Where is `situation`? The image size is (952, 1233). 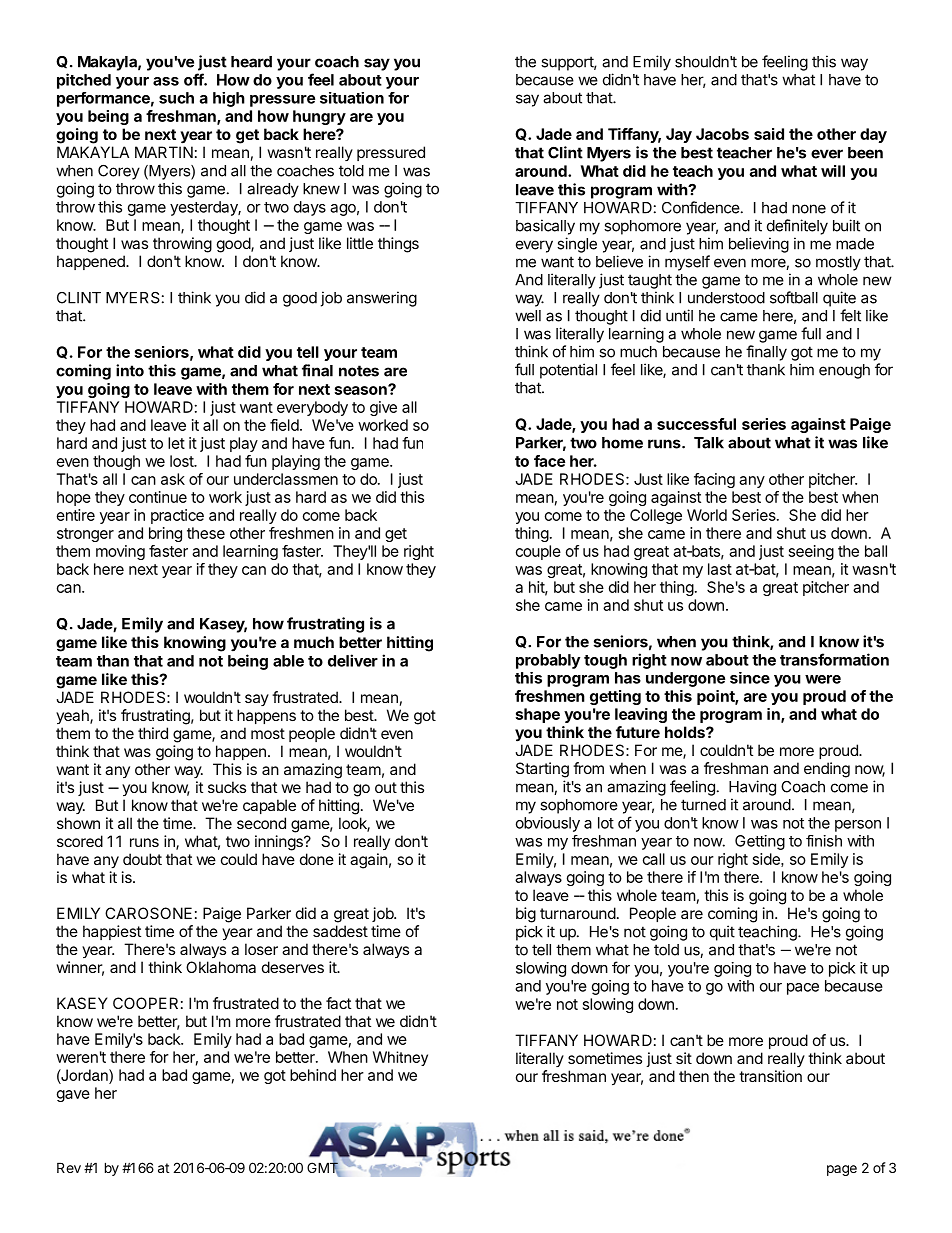 situation is located at coordinates (352, 98).
